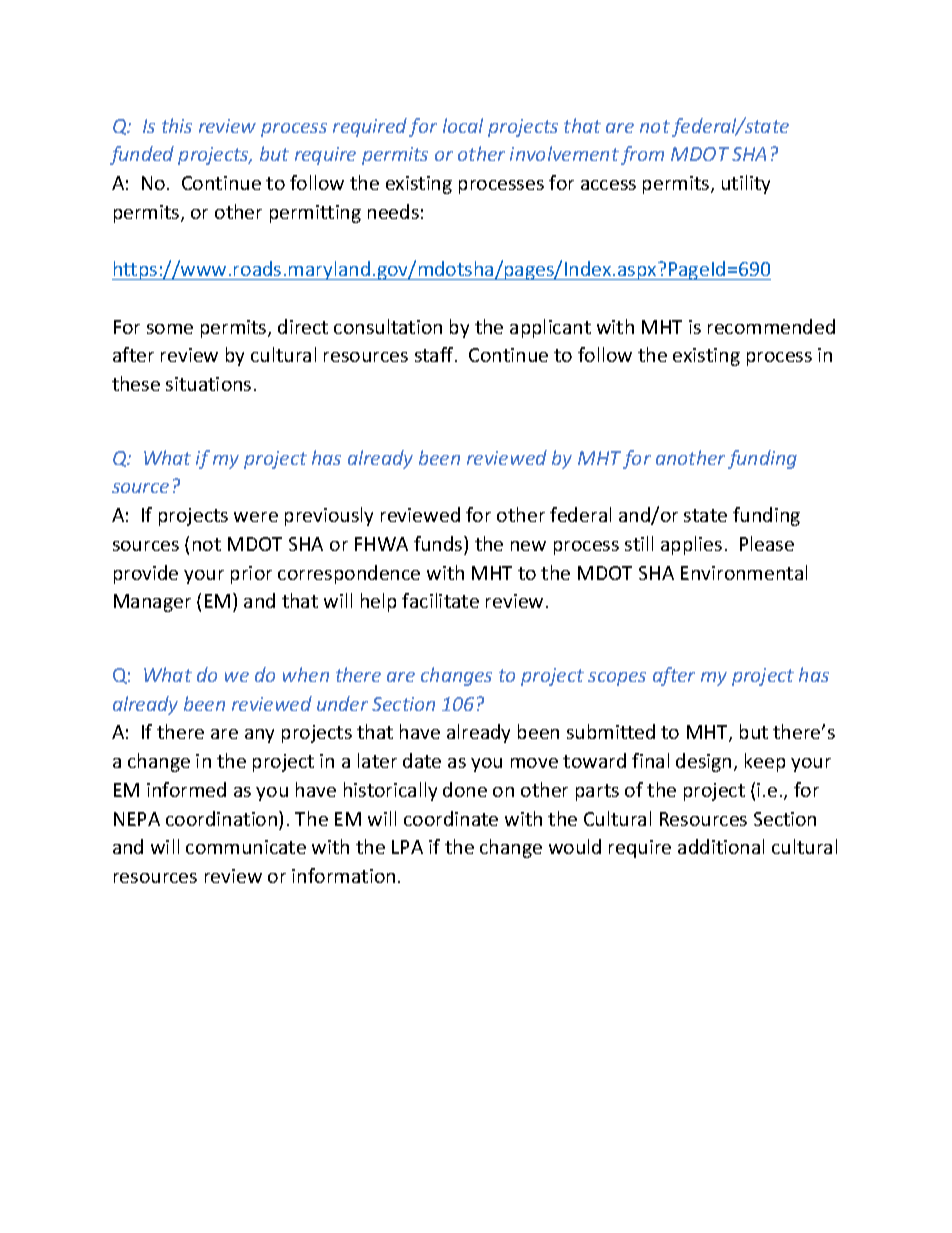 This image has height=1233, width=952. Describe the element at coordinates (407, 847) in the image. I see `LPA` at that location.
